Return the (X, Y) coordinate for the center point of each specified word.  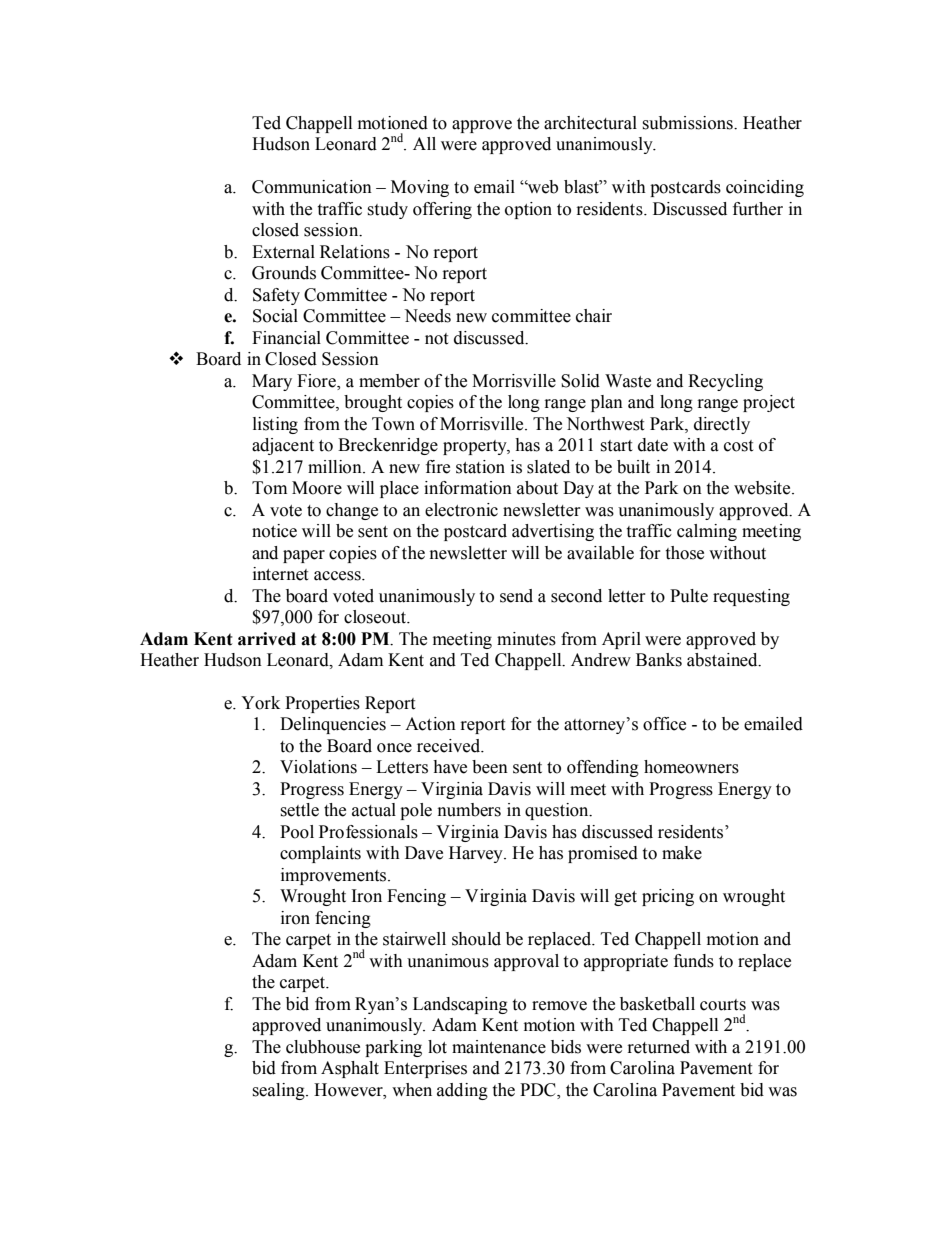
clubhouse (323, 1047)
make (682, 853)
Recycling (725, 382)
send (516, 596)
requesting (751, 597)
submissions (688, 123)
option (528, 210)
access (338, 576)
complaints (320, 854)
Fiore (317, 381)
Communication (312, 187)
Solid (580, 381)
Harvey (477, 854)
